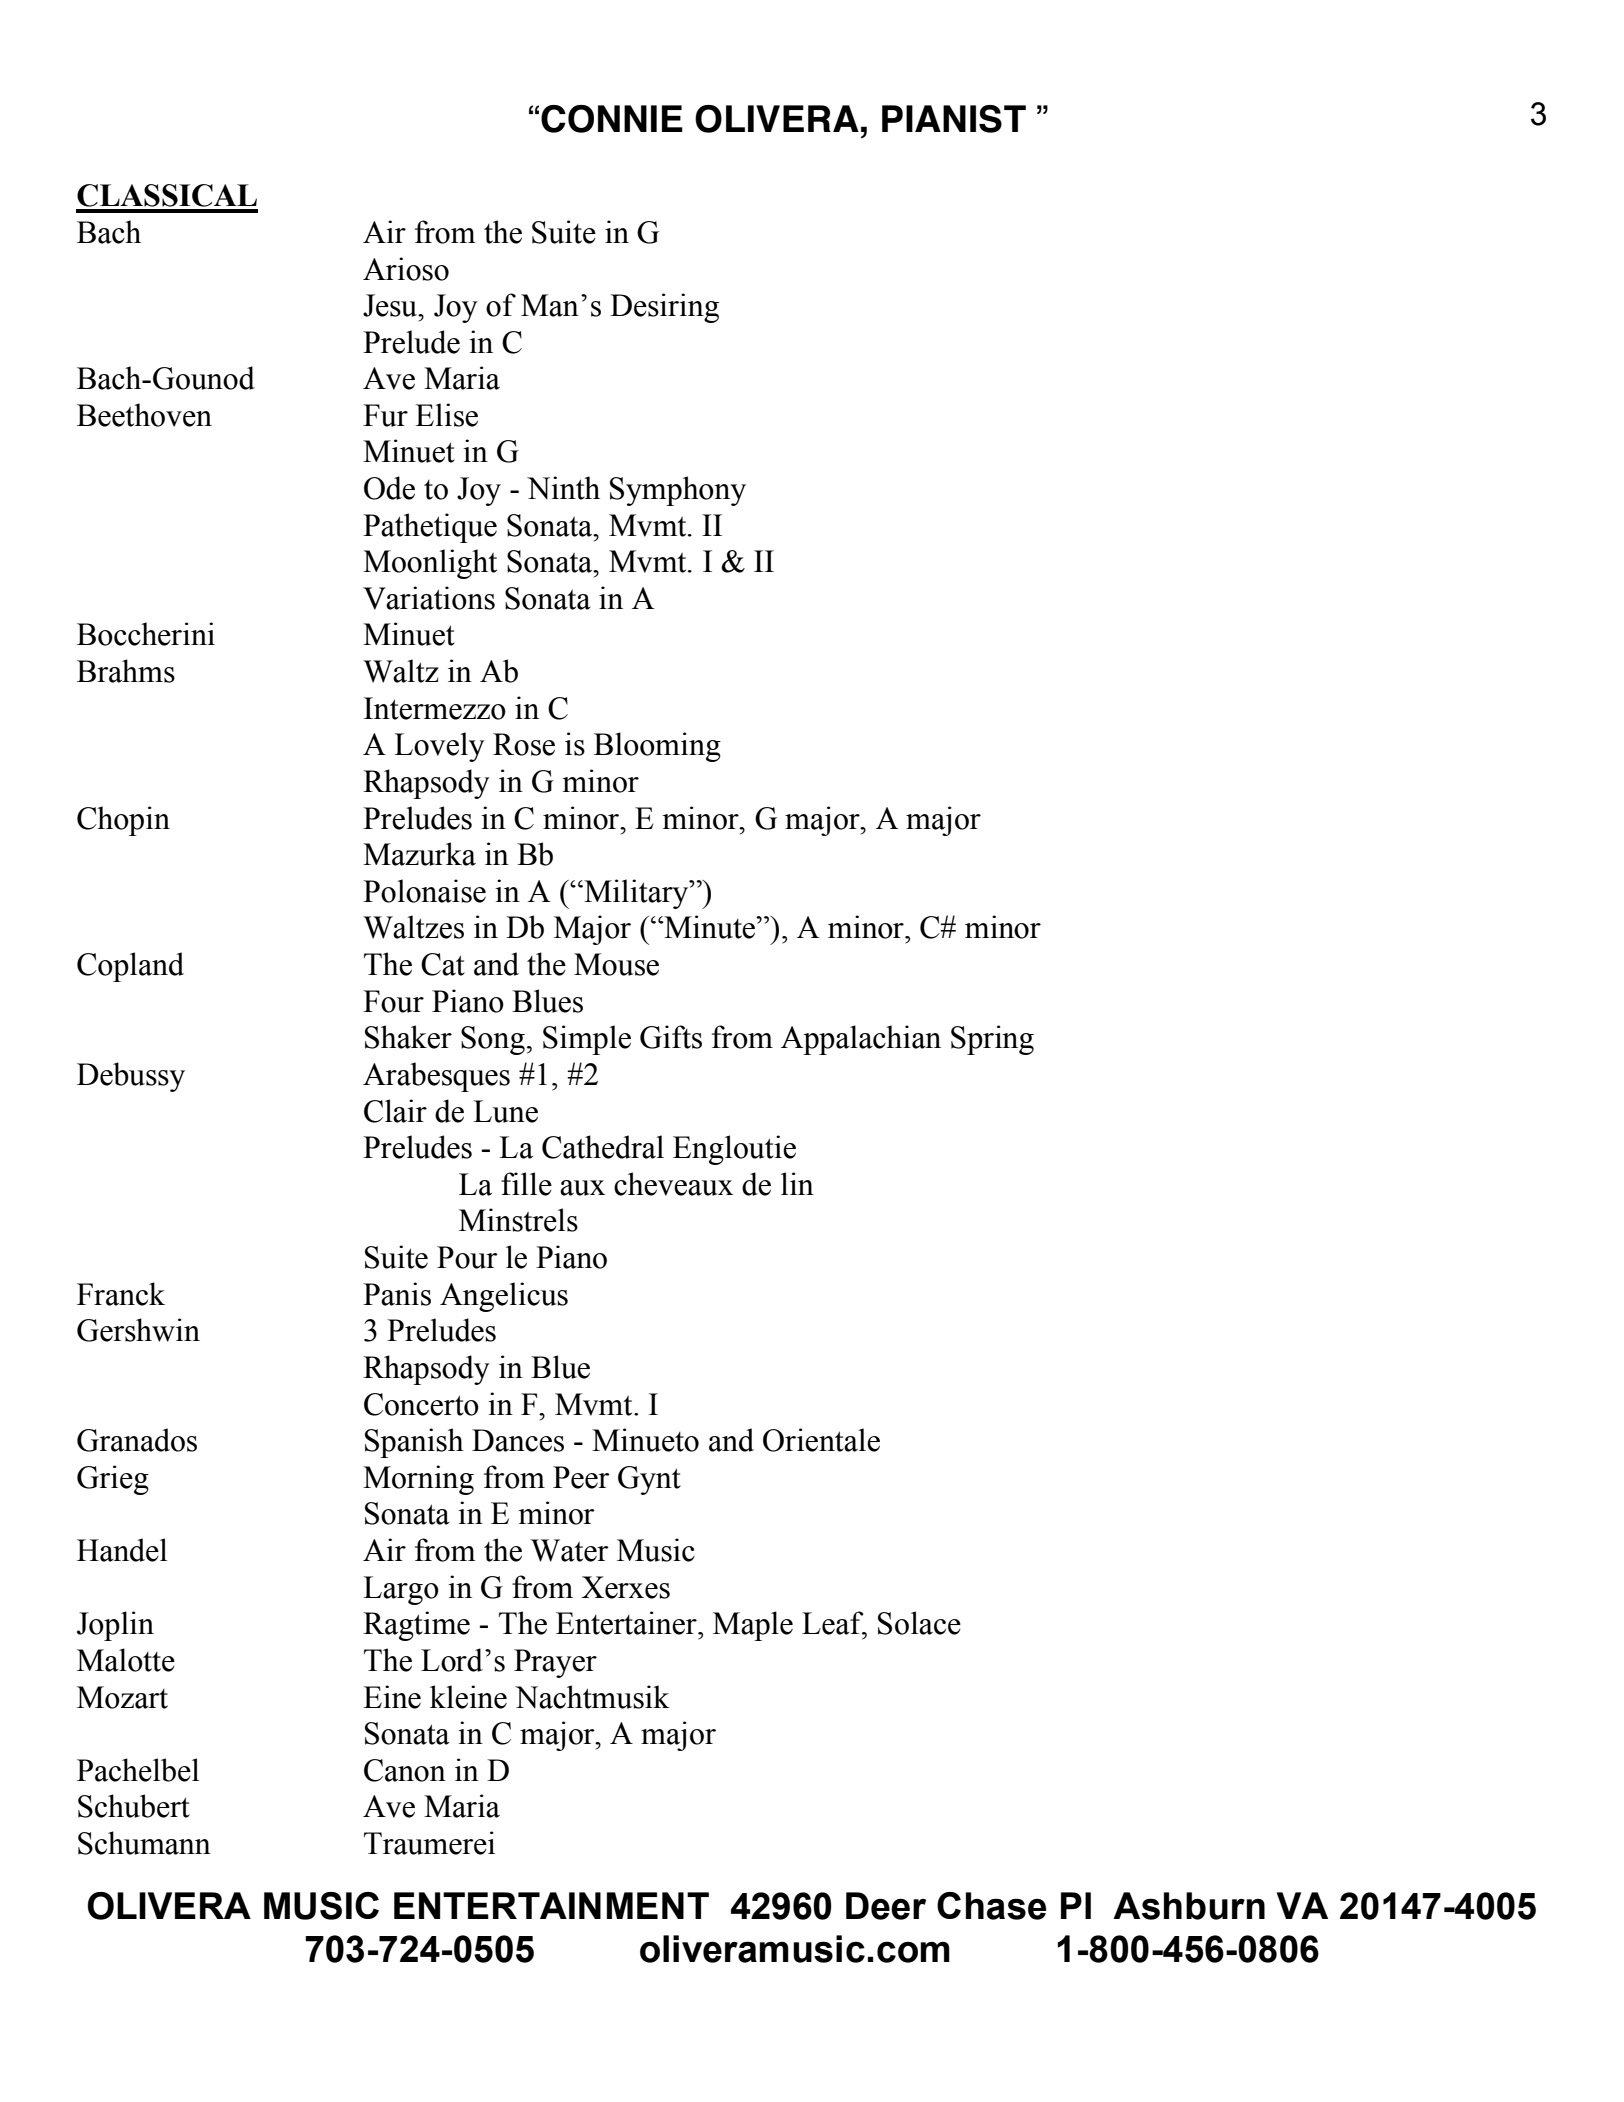 This screenshot has width=1624, height=2102. I want to click on Blooming, so click(657, 747).
